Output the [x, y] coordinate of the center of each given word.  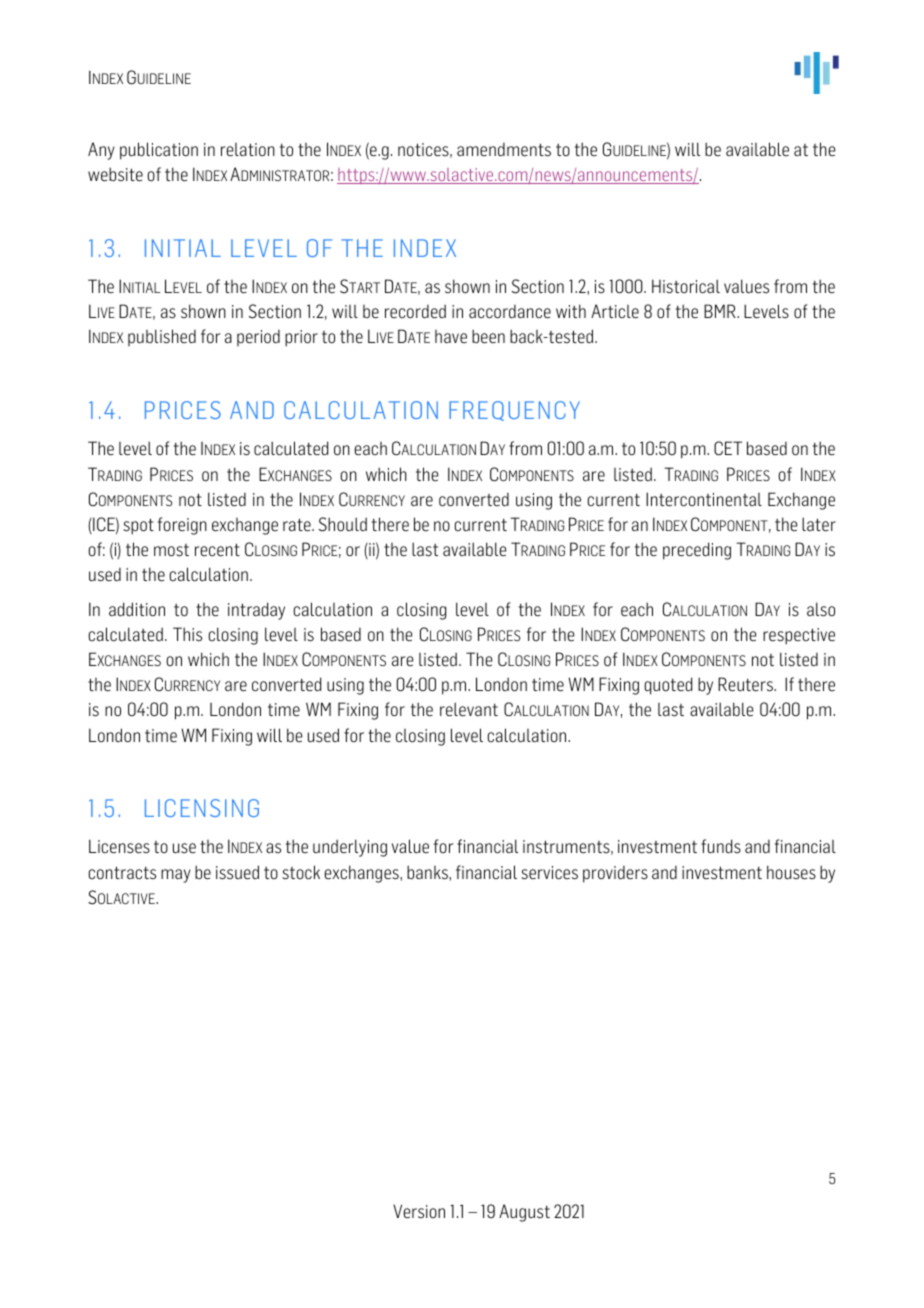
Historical [686, 286]
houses [791, 872]
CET [728, 448]
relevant [469, 709]
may [176, 876]
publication [159, 151]
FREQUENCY [514, 411]
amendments [504, 150]
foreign [182, 526]
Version [419, 1211]
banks [428, 872]
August [524, 1213]
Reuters [746, 684]
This [187, 634]
